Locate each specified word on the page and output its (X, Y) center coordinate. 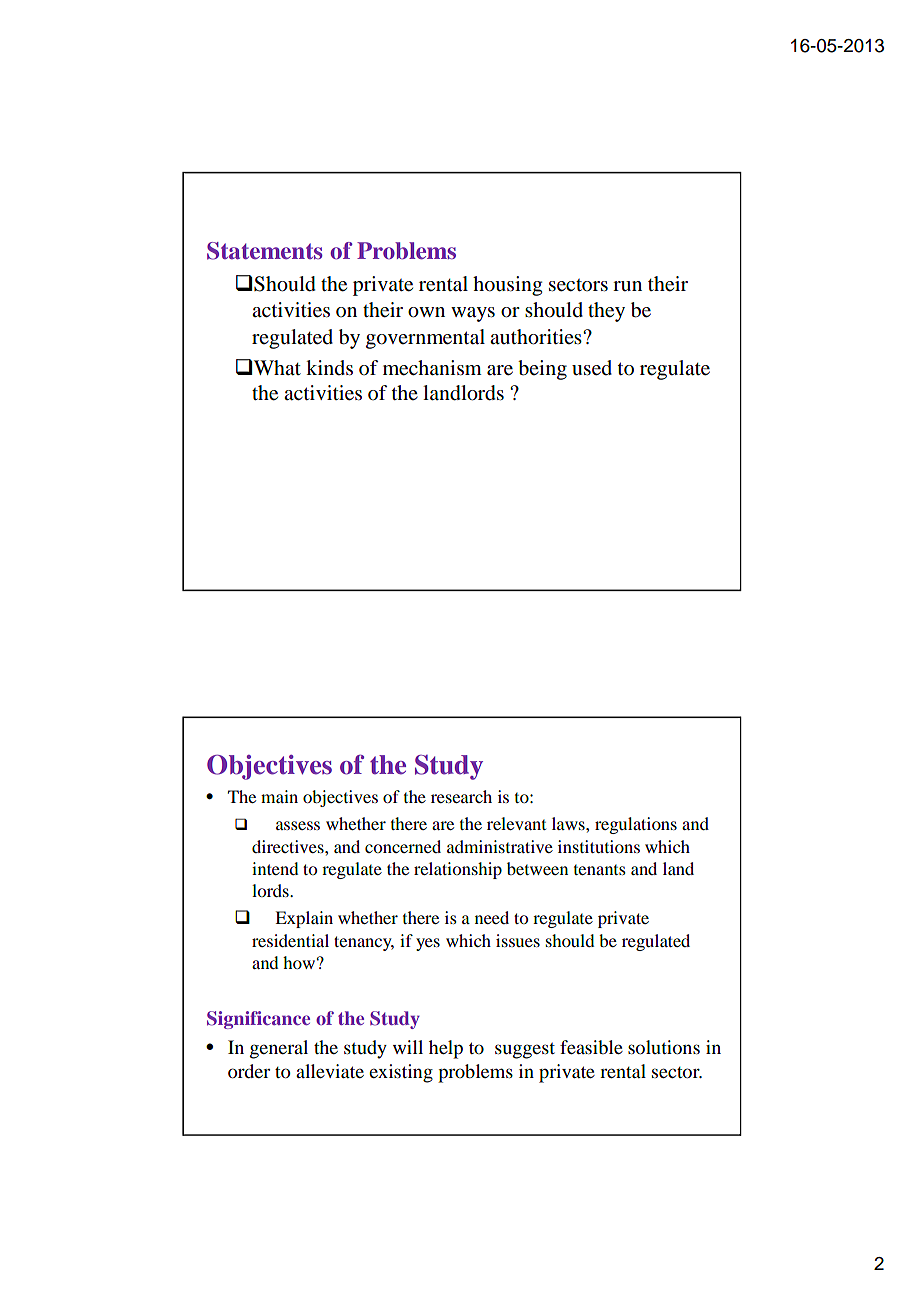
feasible (591, 1047)
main (279, 796)
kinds (329, 367)
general (279, 1049)
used (592, 368)
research (461, 796)
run (627, 286)
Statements (265, 251)
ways (473, 314)
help (446, 1049)
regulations (636, 825)
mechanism (432, 368)
